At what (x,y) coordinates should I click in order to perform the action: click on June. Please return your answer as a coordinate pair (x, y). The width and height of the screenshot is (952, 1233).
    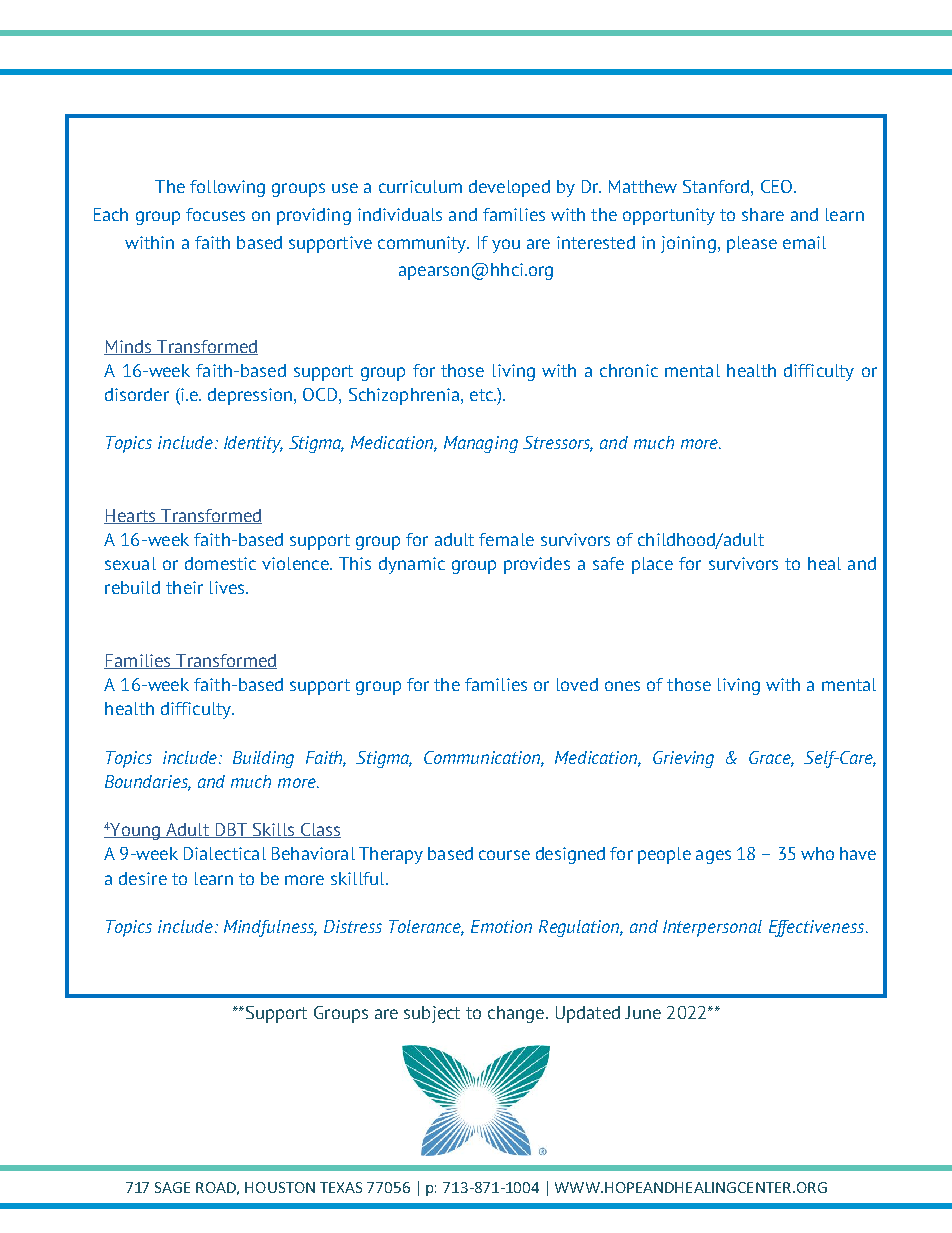
    Looking at the image, I should click on (643, 1012).
